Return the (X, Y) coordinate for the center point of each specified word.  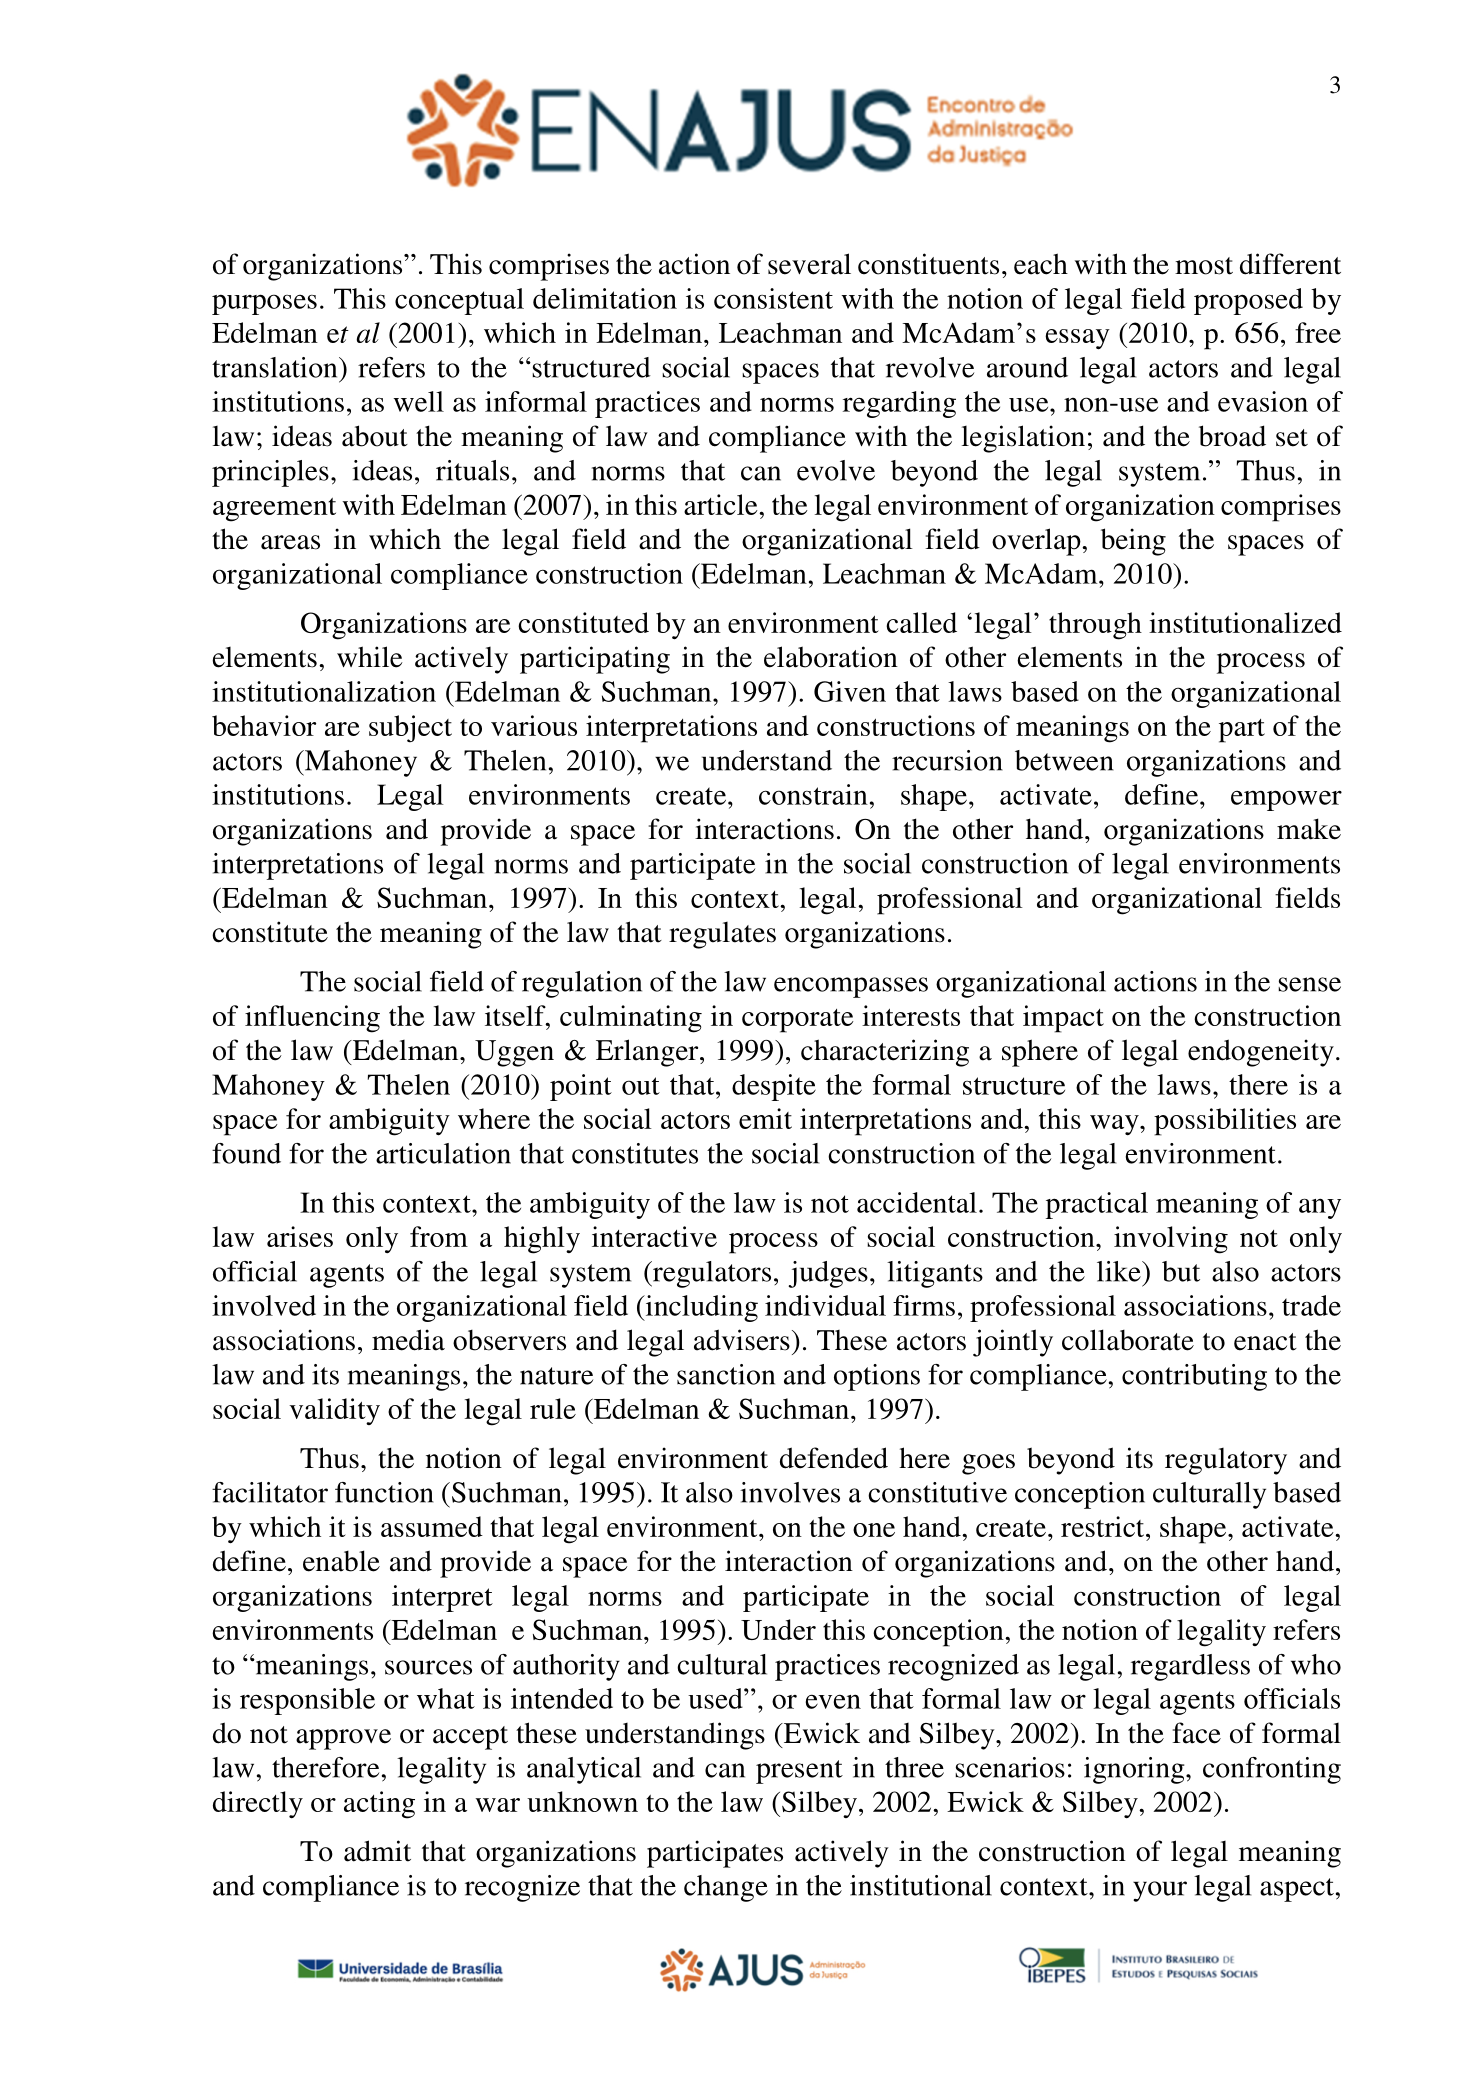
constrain (813, 794)
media (408, 1340)
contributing (1194, 1377)
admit (377, 1851)
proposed (1248, 301)
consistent (773, 298)
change (726, 1888)
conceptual (459, 301)
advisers (742, 1340)
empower (1286, 800)
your (1160, 1891)
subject (410, 729)
